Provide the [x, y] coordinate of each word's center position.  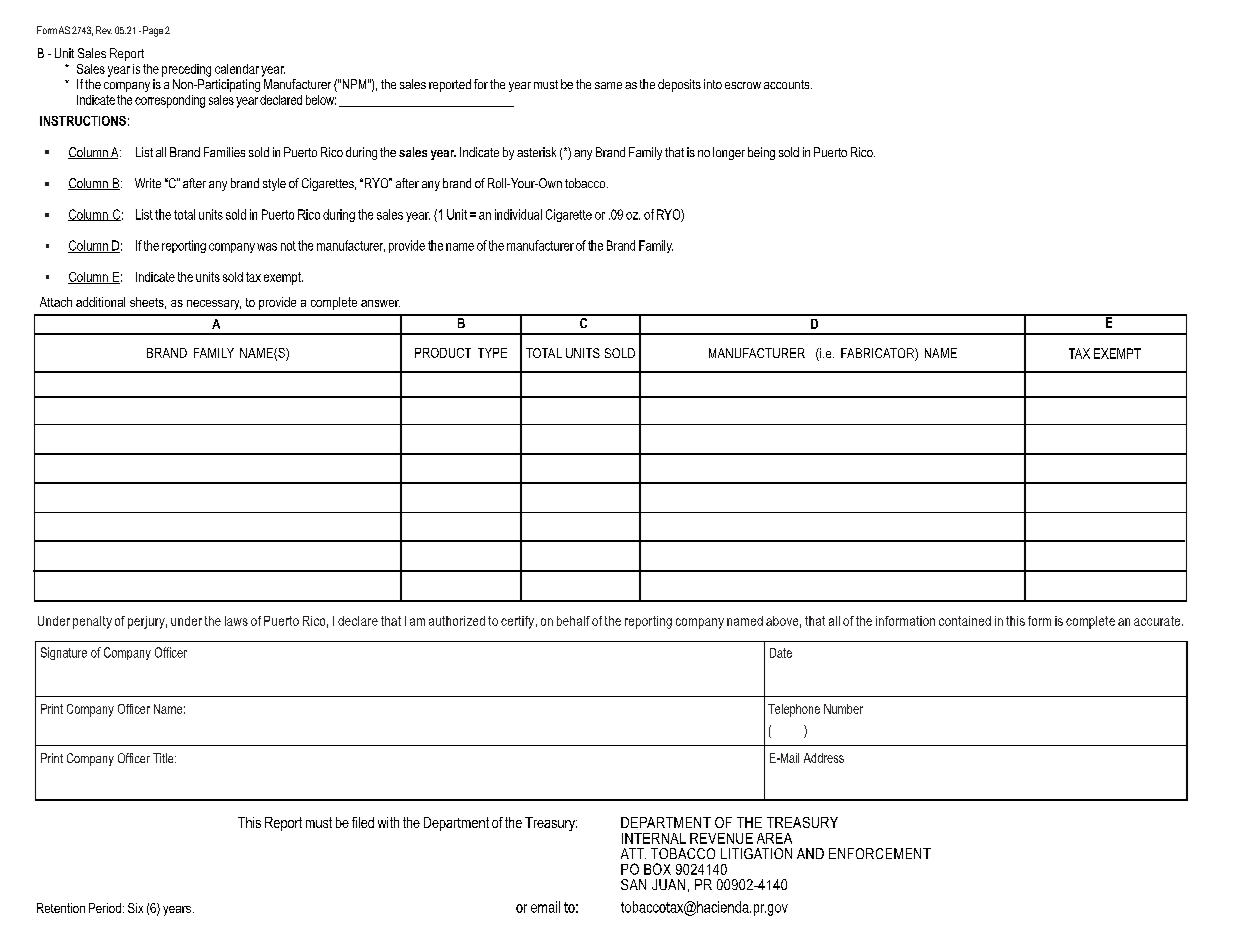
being [761, 153]
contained [965, 621]
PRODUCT [443, 353]
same [608, 85]
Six [135, 908]
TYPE [492, 353]
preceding [186, 70]
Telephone [794, 710]
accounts [788, 84]
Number [843, 709]
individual [518, 214]
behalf [573, 621]
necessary [214, 305]
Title [164, 758]
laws [236, 621]
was [267, 247]
